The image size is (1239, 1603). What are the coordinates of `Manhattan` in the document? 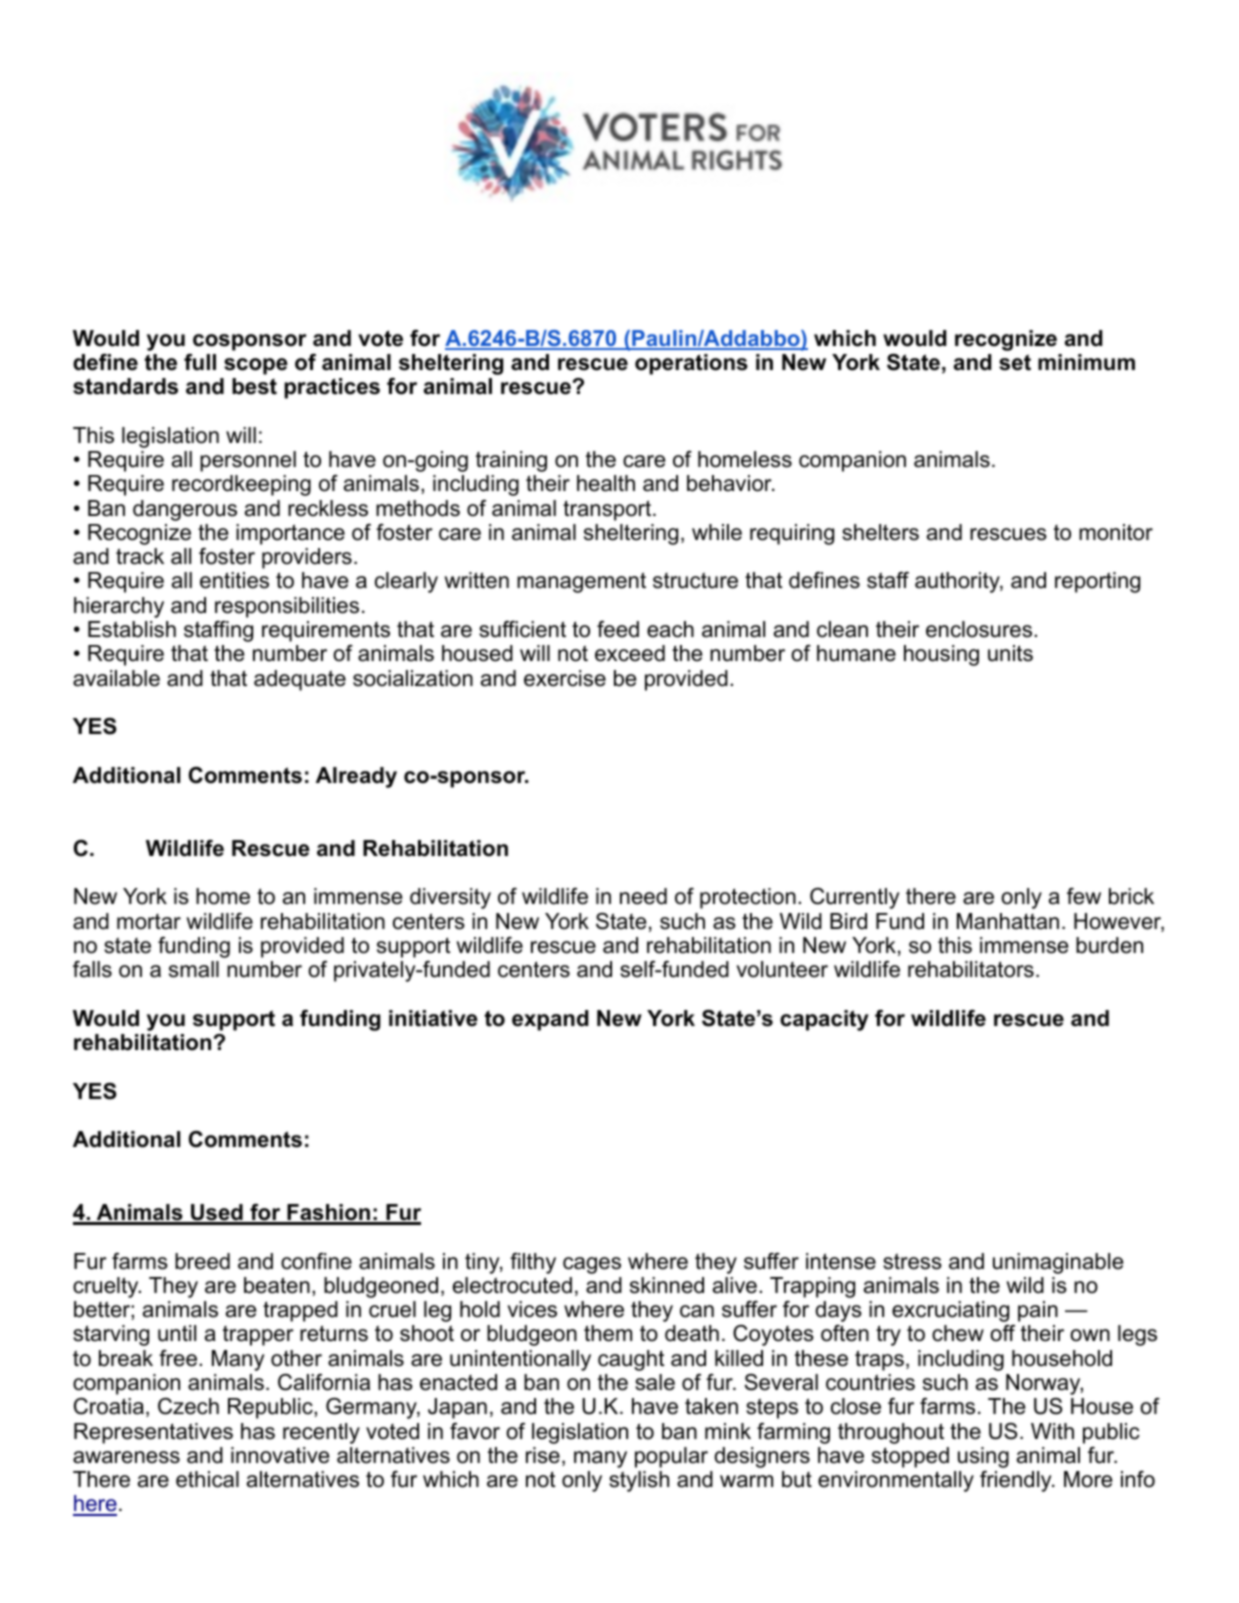 It's located at (1008, 921).
